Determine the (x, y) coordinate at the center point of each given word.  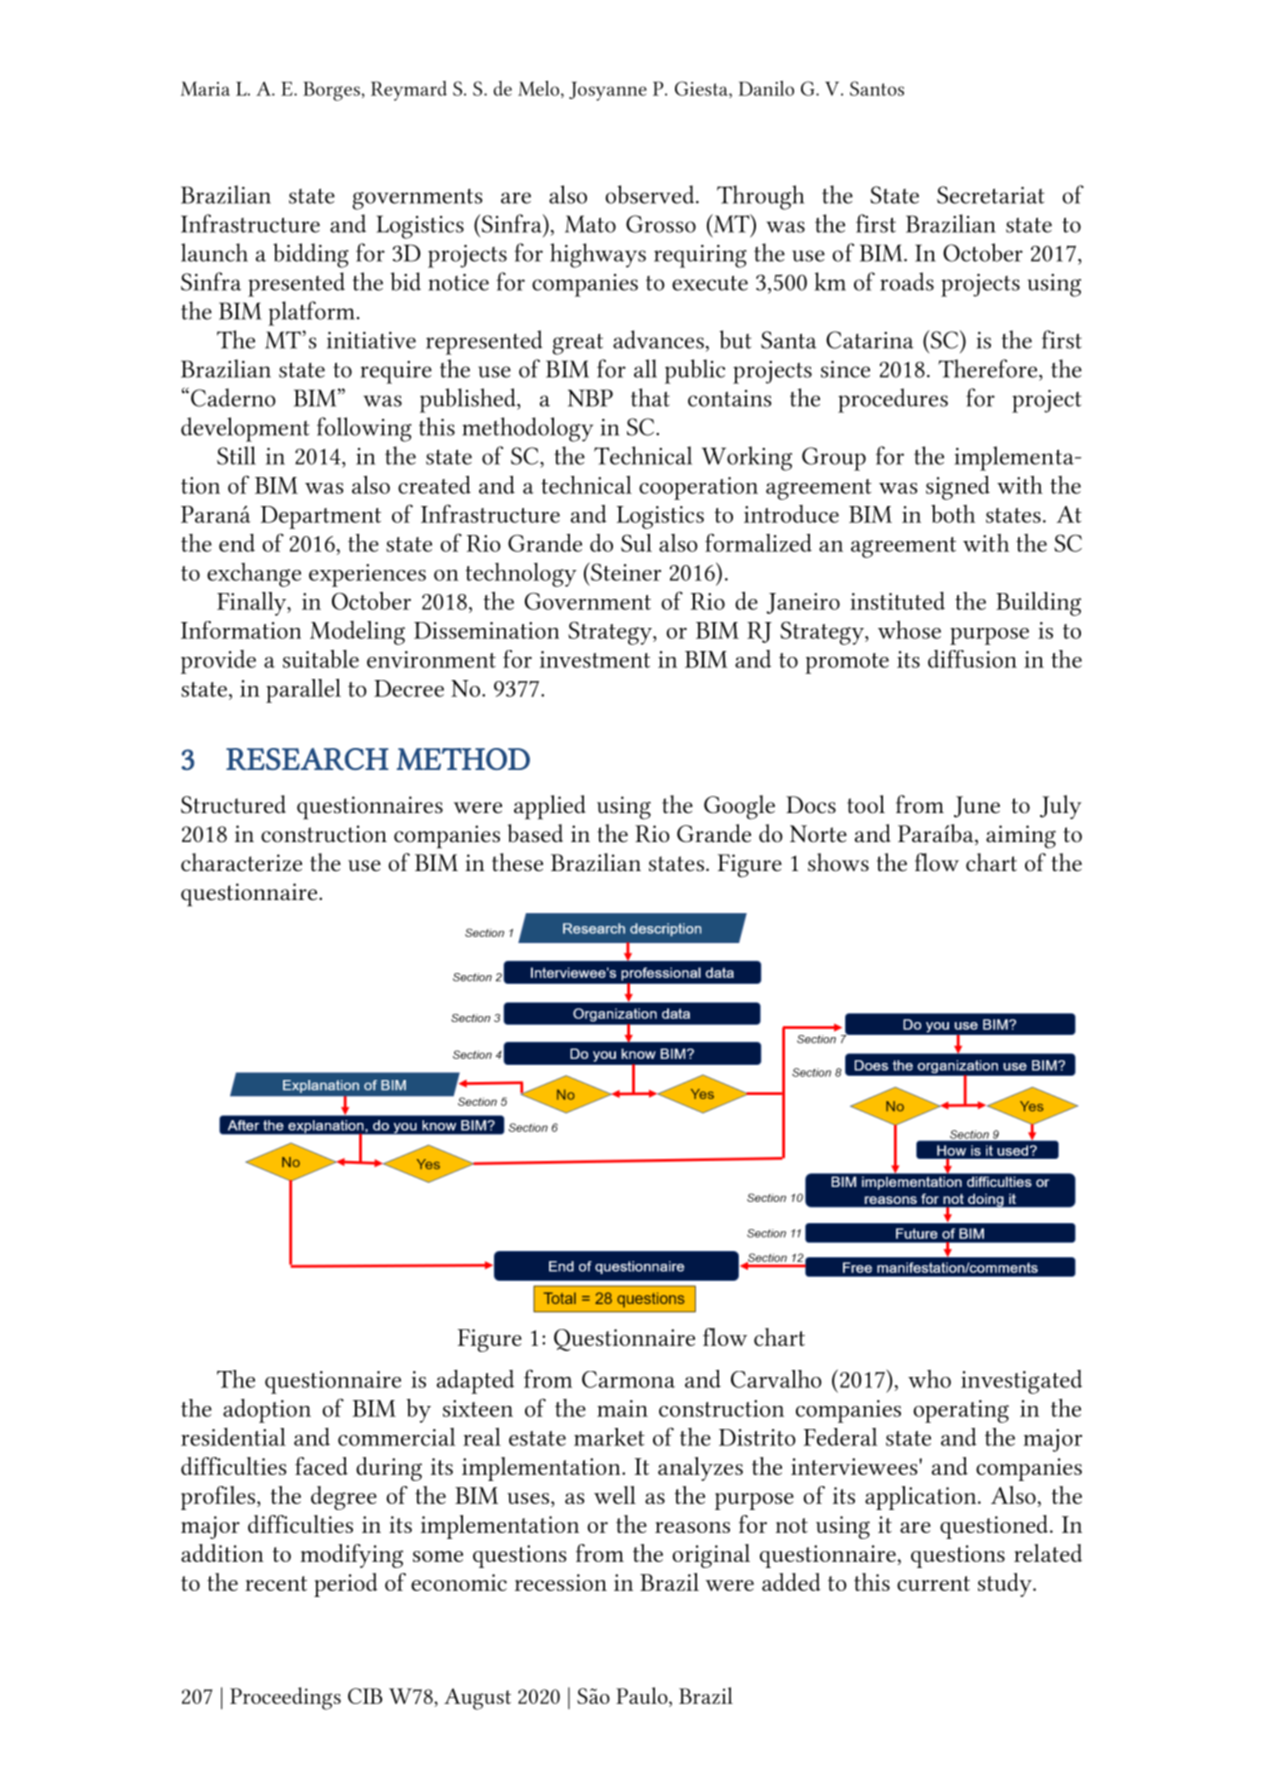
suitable (321, 659)
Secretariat (991, 195)
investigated (1021, 1382)
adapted (475, 1382)
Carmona (628, 1379)
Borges (331, 91)
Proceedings (285, 1698)
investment (595, 659)
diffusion (972, 659)
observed (651, 194)
